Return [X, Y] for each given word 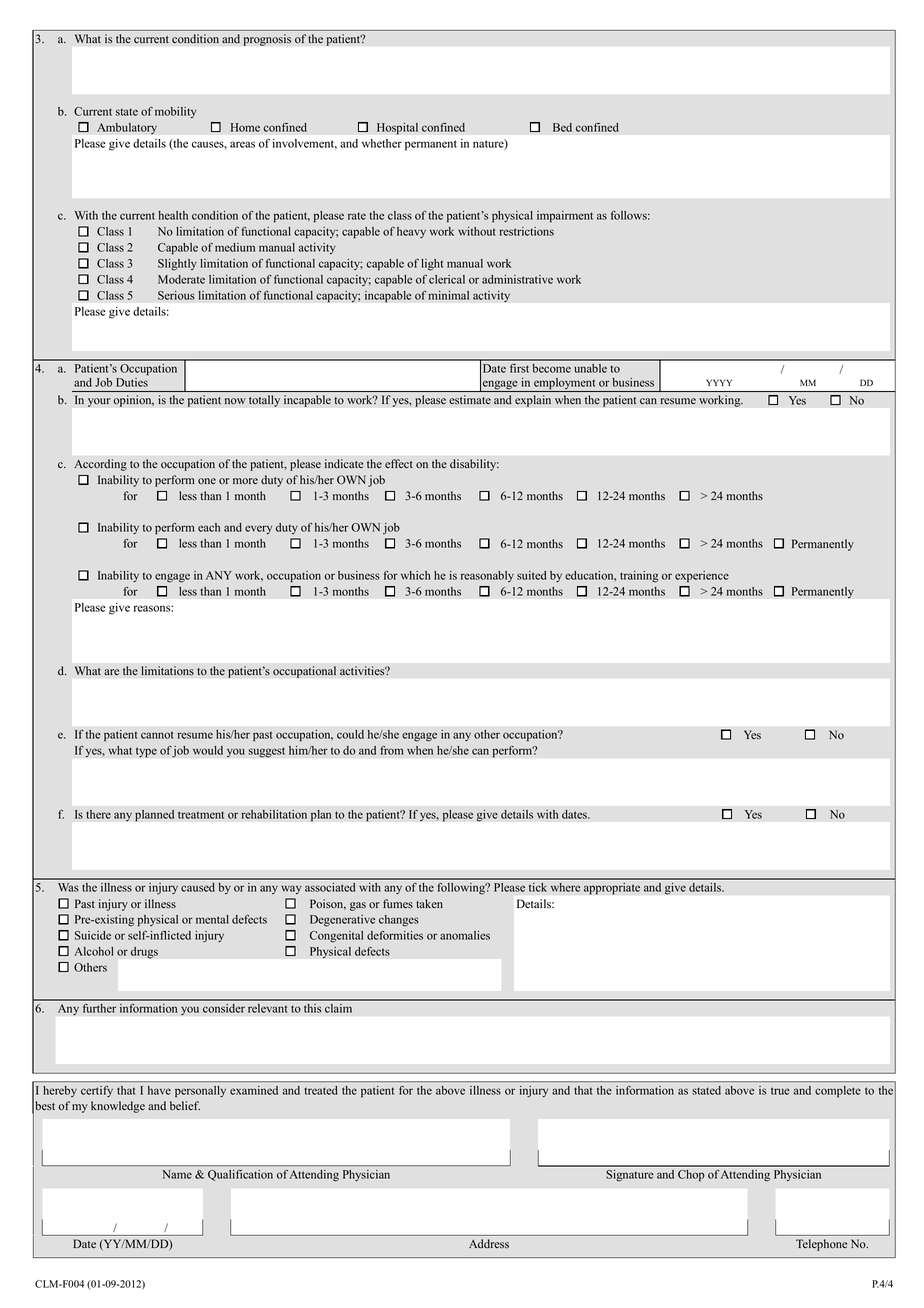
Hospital [397, 129]
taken [429, 903]
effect [399, 463]
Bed [562, 127]
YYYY [719, 382]
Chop [691, 1176]
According [100, 465]
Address [489, 1244]
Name [177, 1174]
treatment [201, 815]
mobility [176, 112]
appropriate [612, 888]
